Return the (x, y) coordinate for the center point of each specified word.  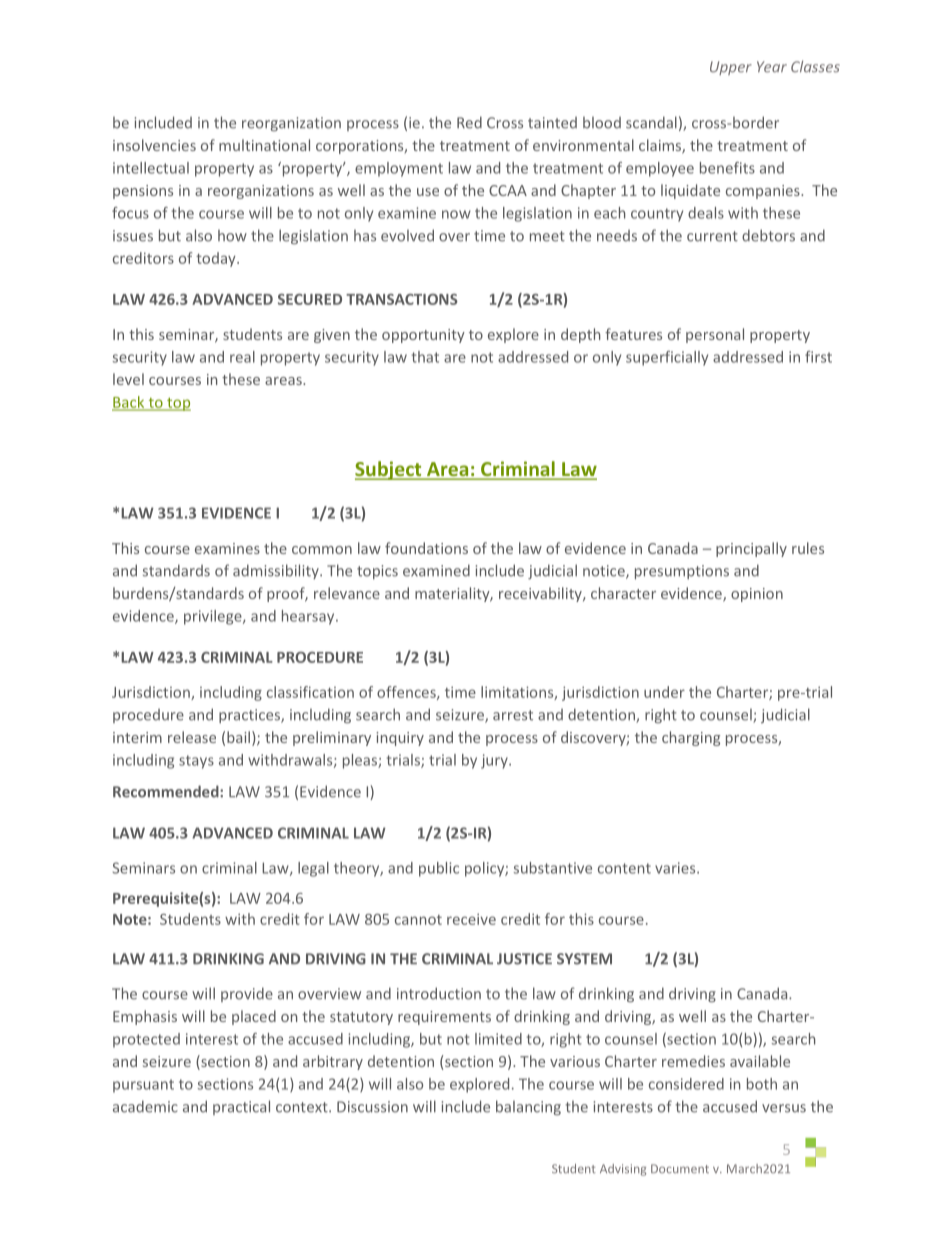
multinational (264, 145)
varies (676, 868)
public (439, 869)
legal (313, 869)
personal (715, 335)
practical (241, 1107)
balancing (528, 1107)
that (425, 357)
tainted (552, 123)
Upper (731, 68)
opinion (757, 595)
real (242, 357)
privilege (214, 617)
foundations (426, 548)
